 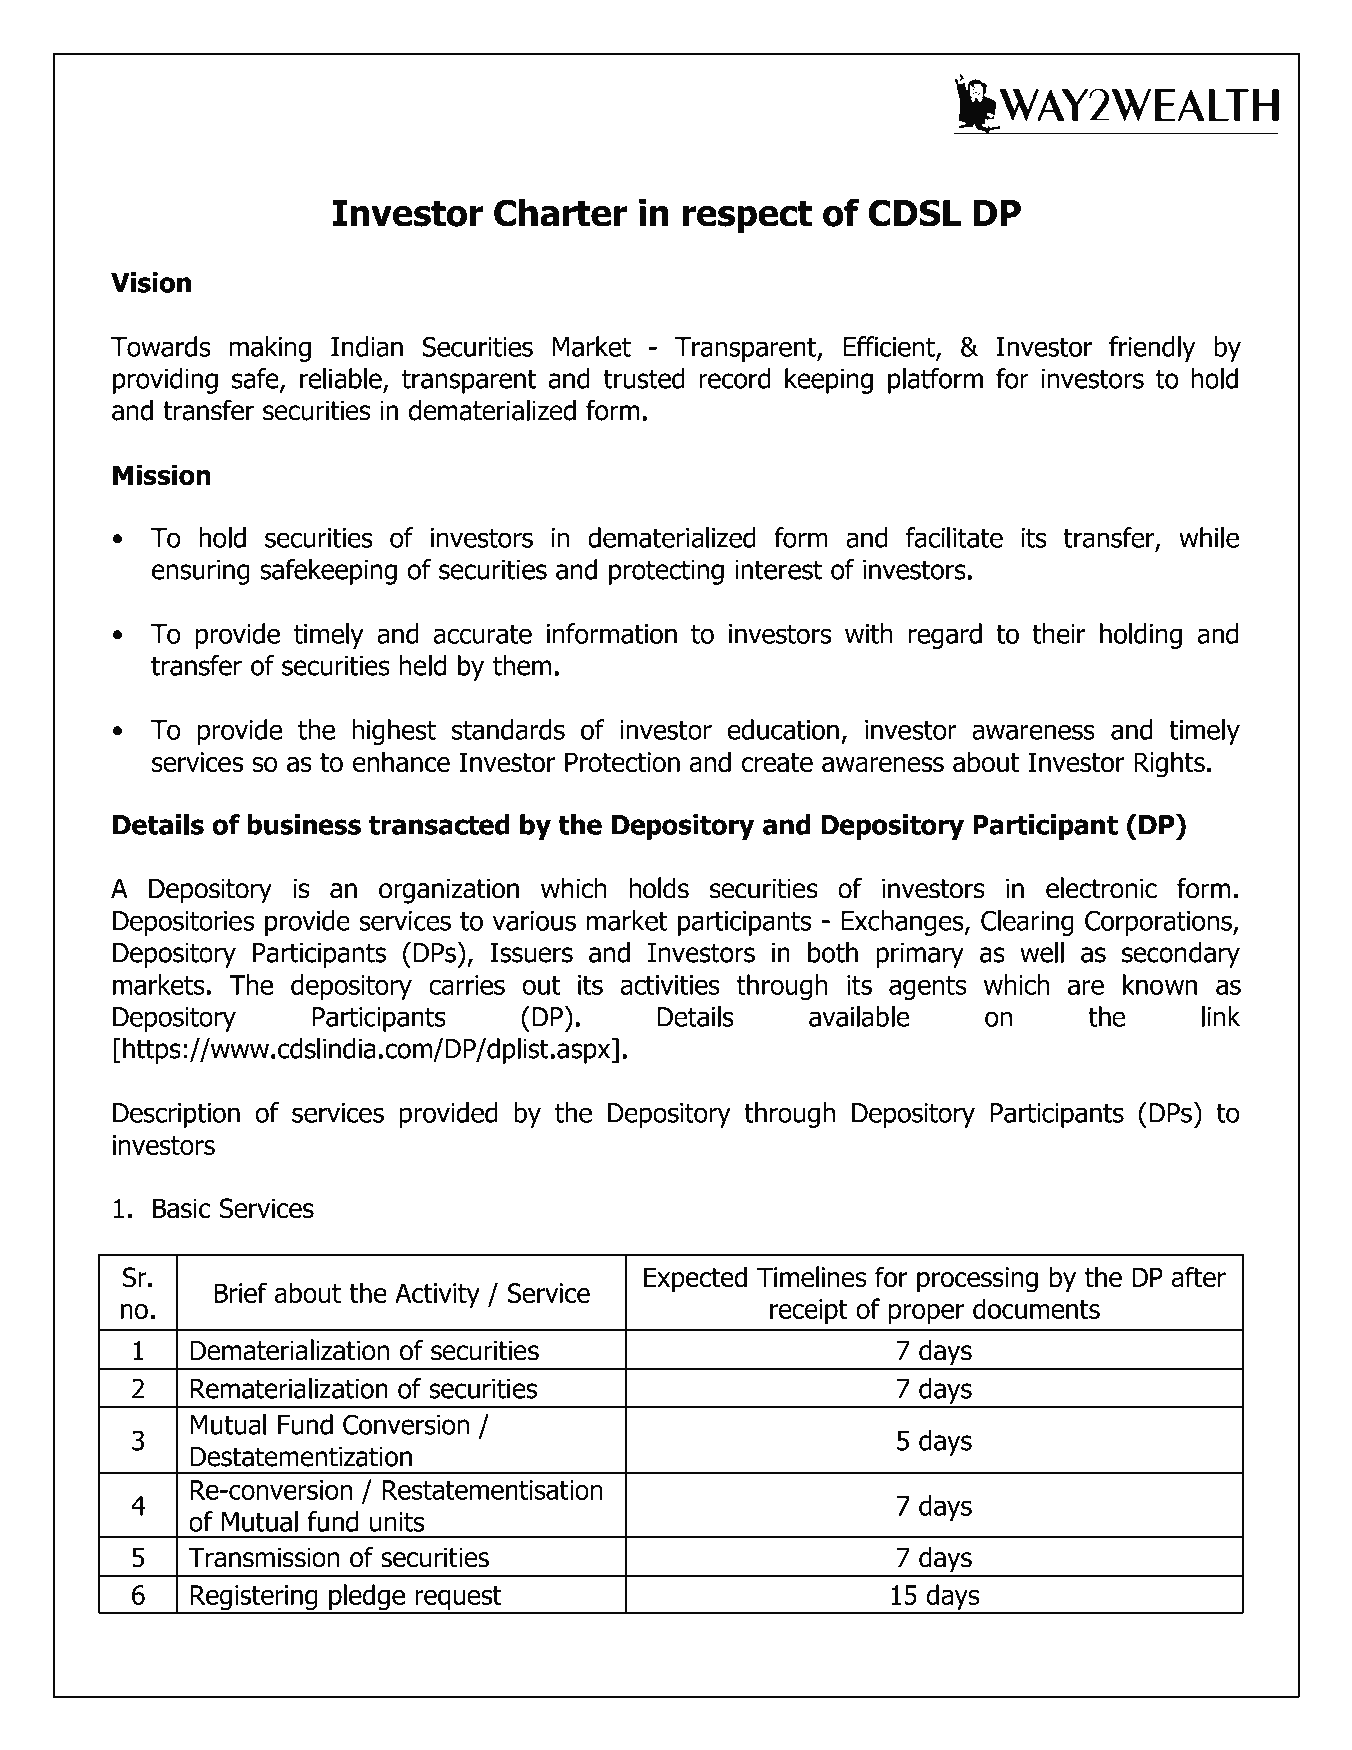 What do you see at coordinates (1058, 633) in the image?
I see `their` at bounding box center [1058, 633].
